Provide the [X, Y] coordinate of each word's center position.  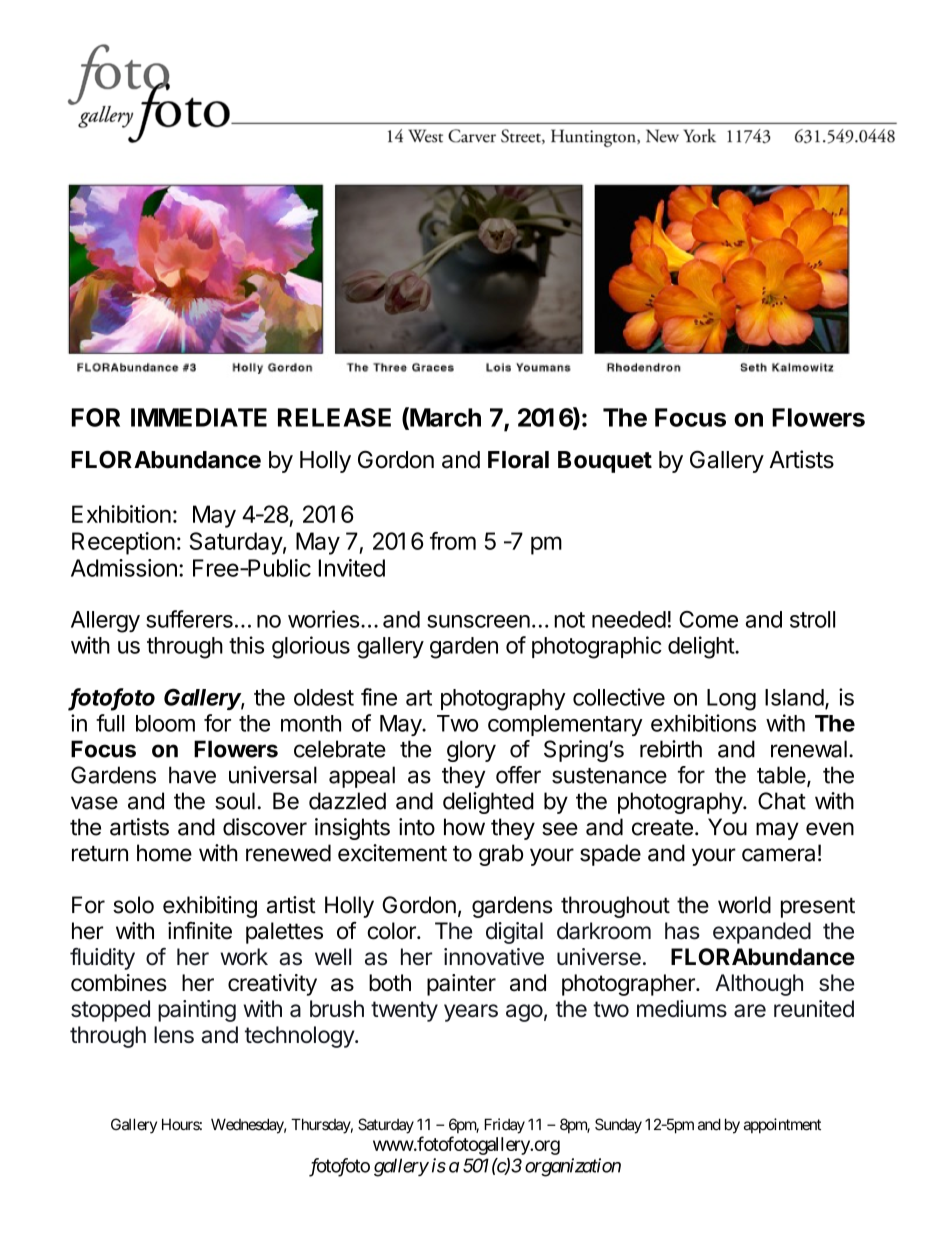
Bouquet [605, 462]
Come [708, 619]
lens [174, 1034]
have [192, 775]
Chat [782, 801]
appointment [782, 1126]
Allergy [105, 622]
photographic [597, 647]
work [244, 957]
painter [461, 985]
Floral [518, 460]
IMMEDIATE [199, 417]
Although [759, 985]
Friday [504, 1126]
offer [518, 775]
